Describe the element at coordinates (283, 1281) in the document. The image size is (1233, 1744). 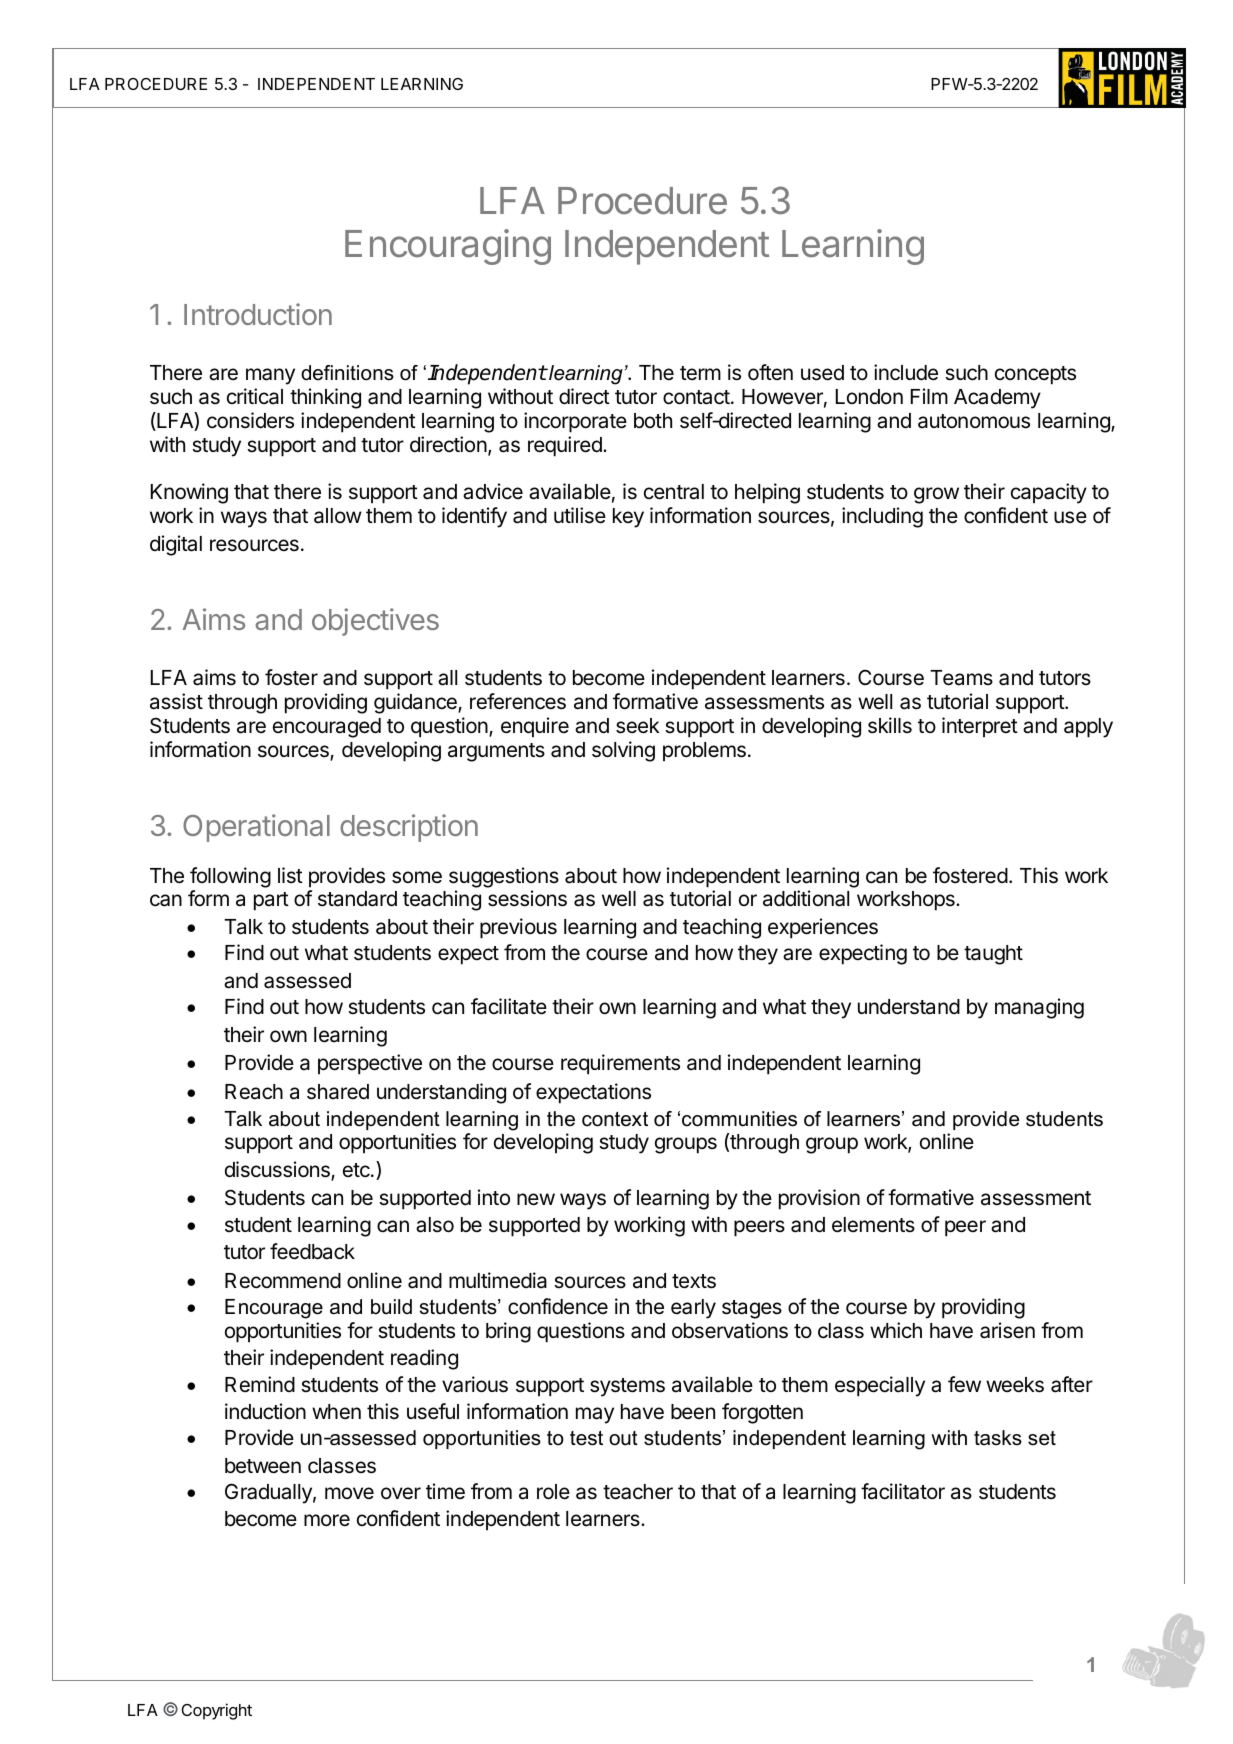
I see `Recommend` at that location.
